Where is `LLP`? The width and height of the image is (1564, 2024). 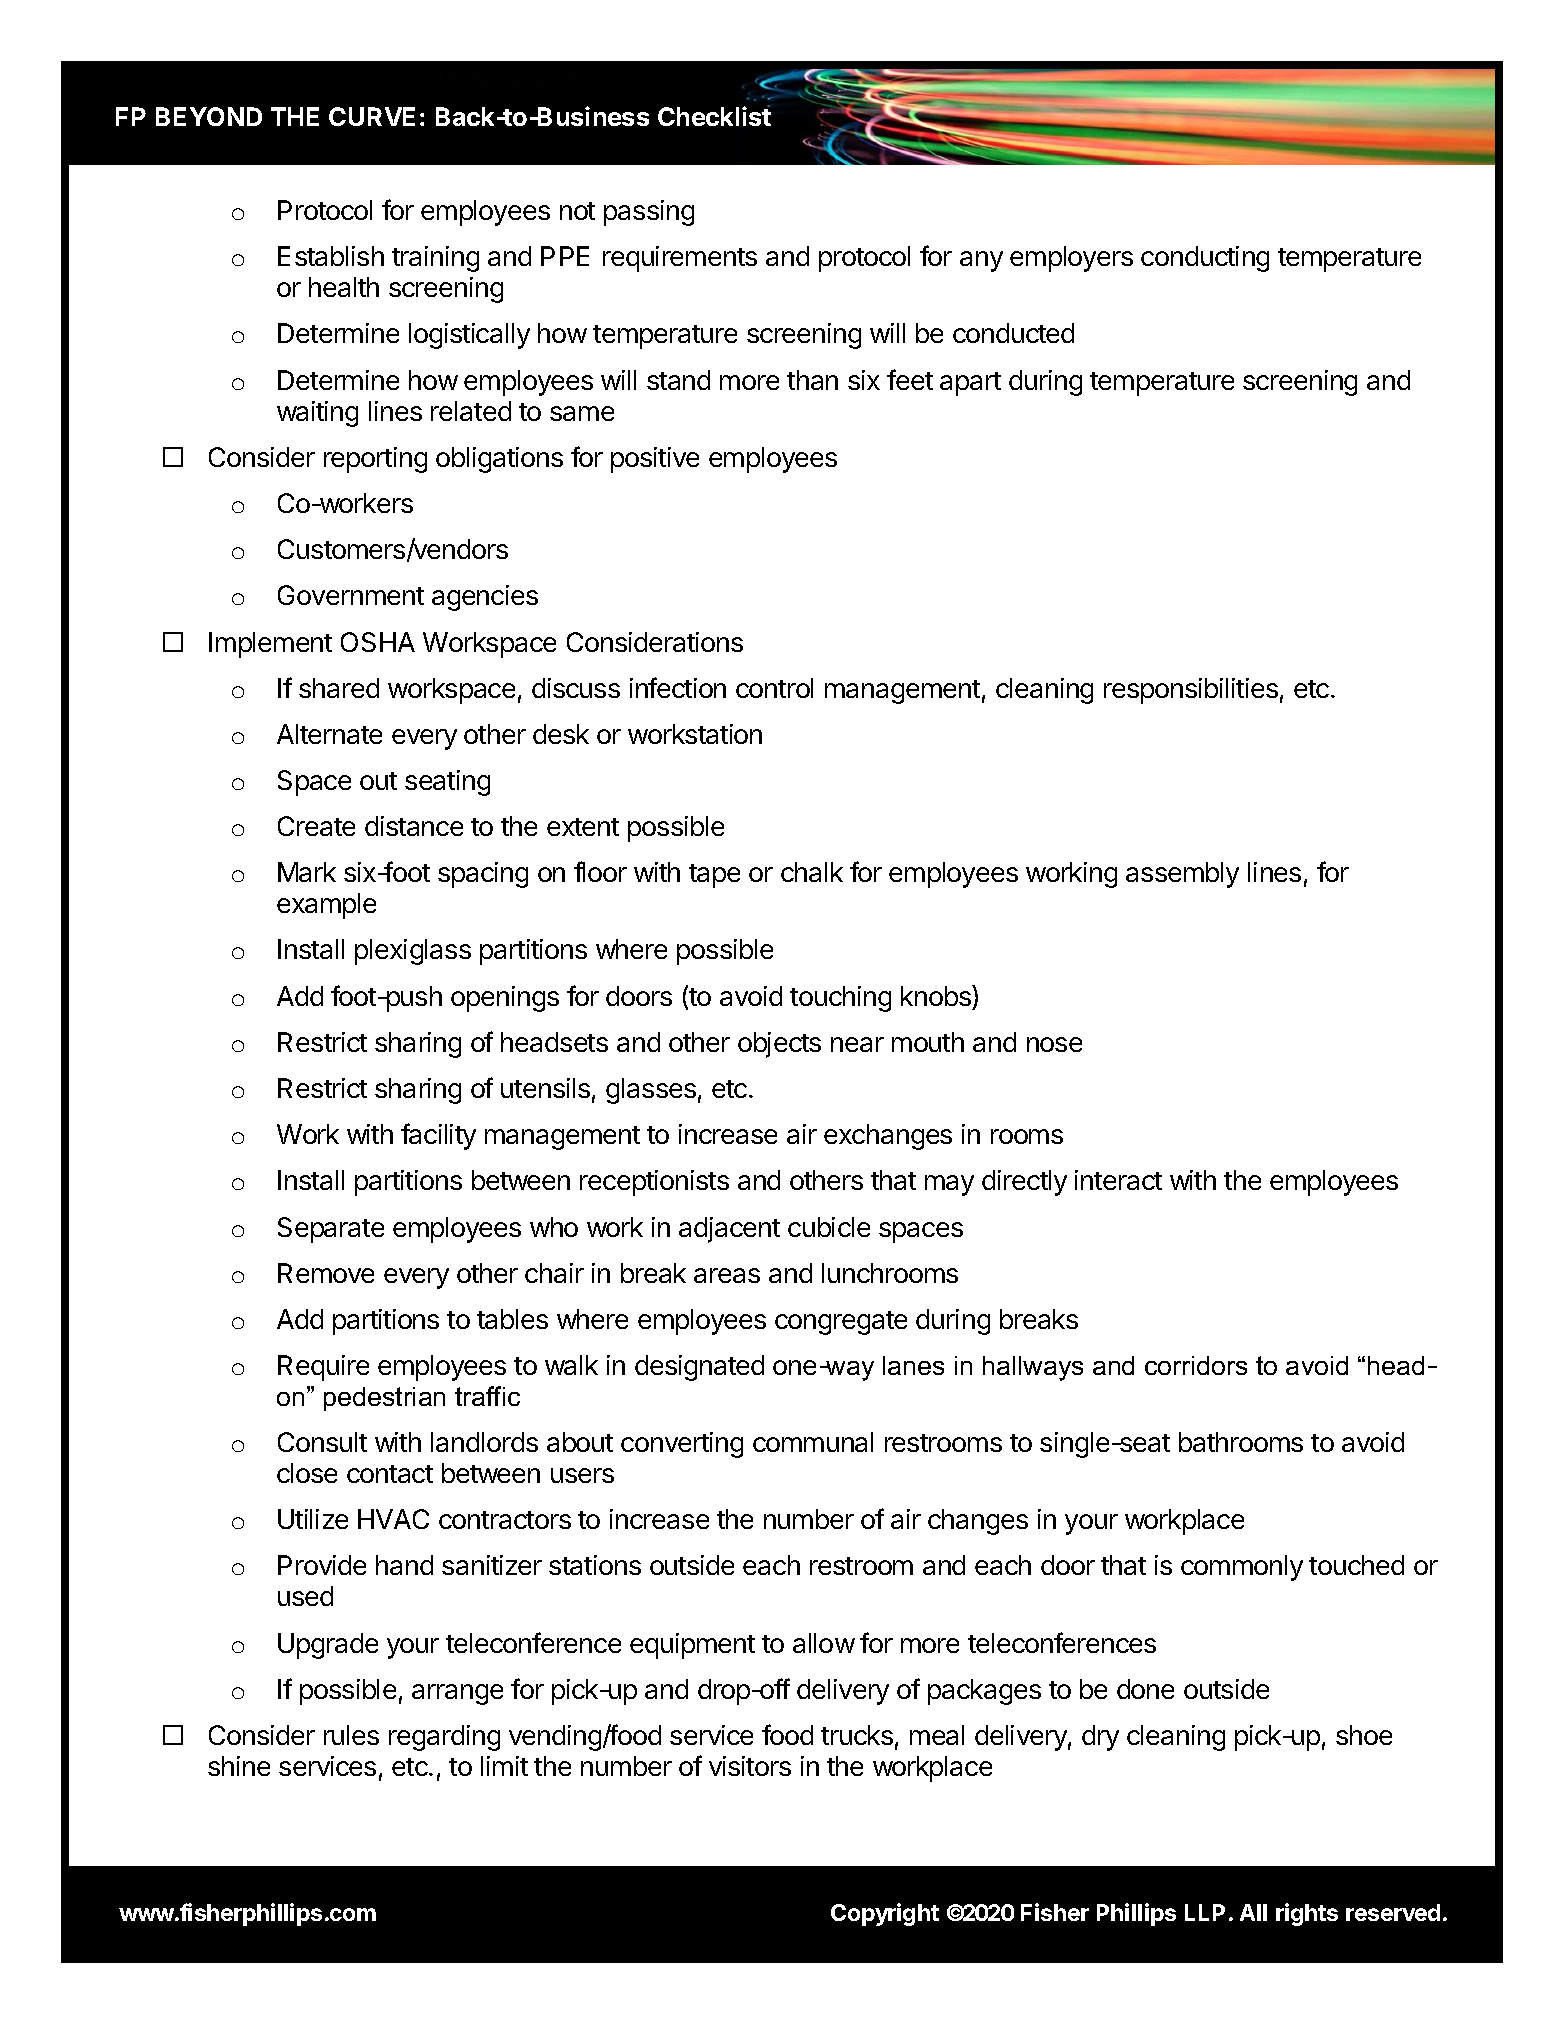
LLP is located at coordinates (1205, 1912).
